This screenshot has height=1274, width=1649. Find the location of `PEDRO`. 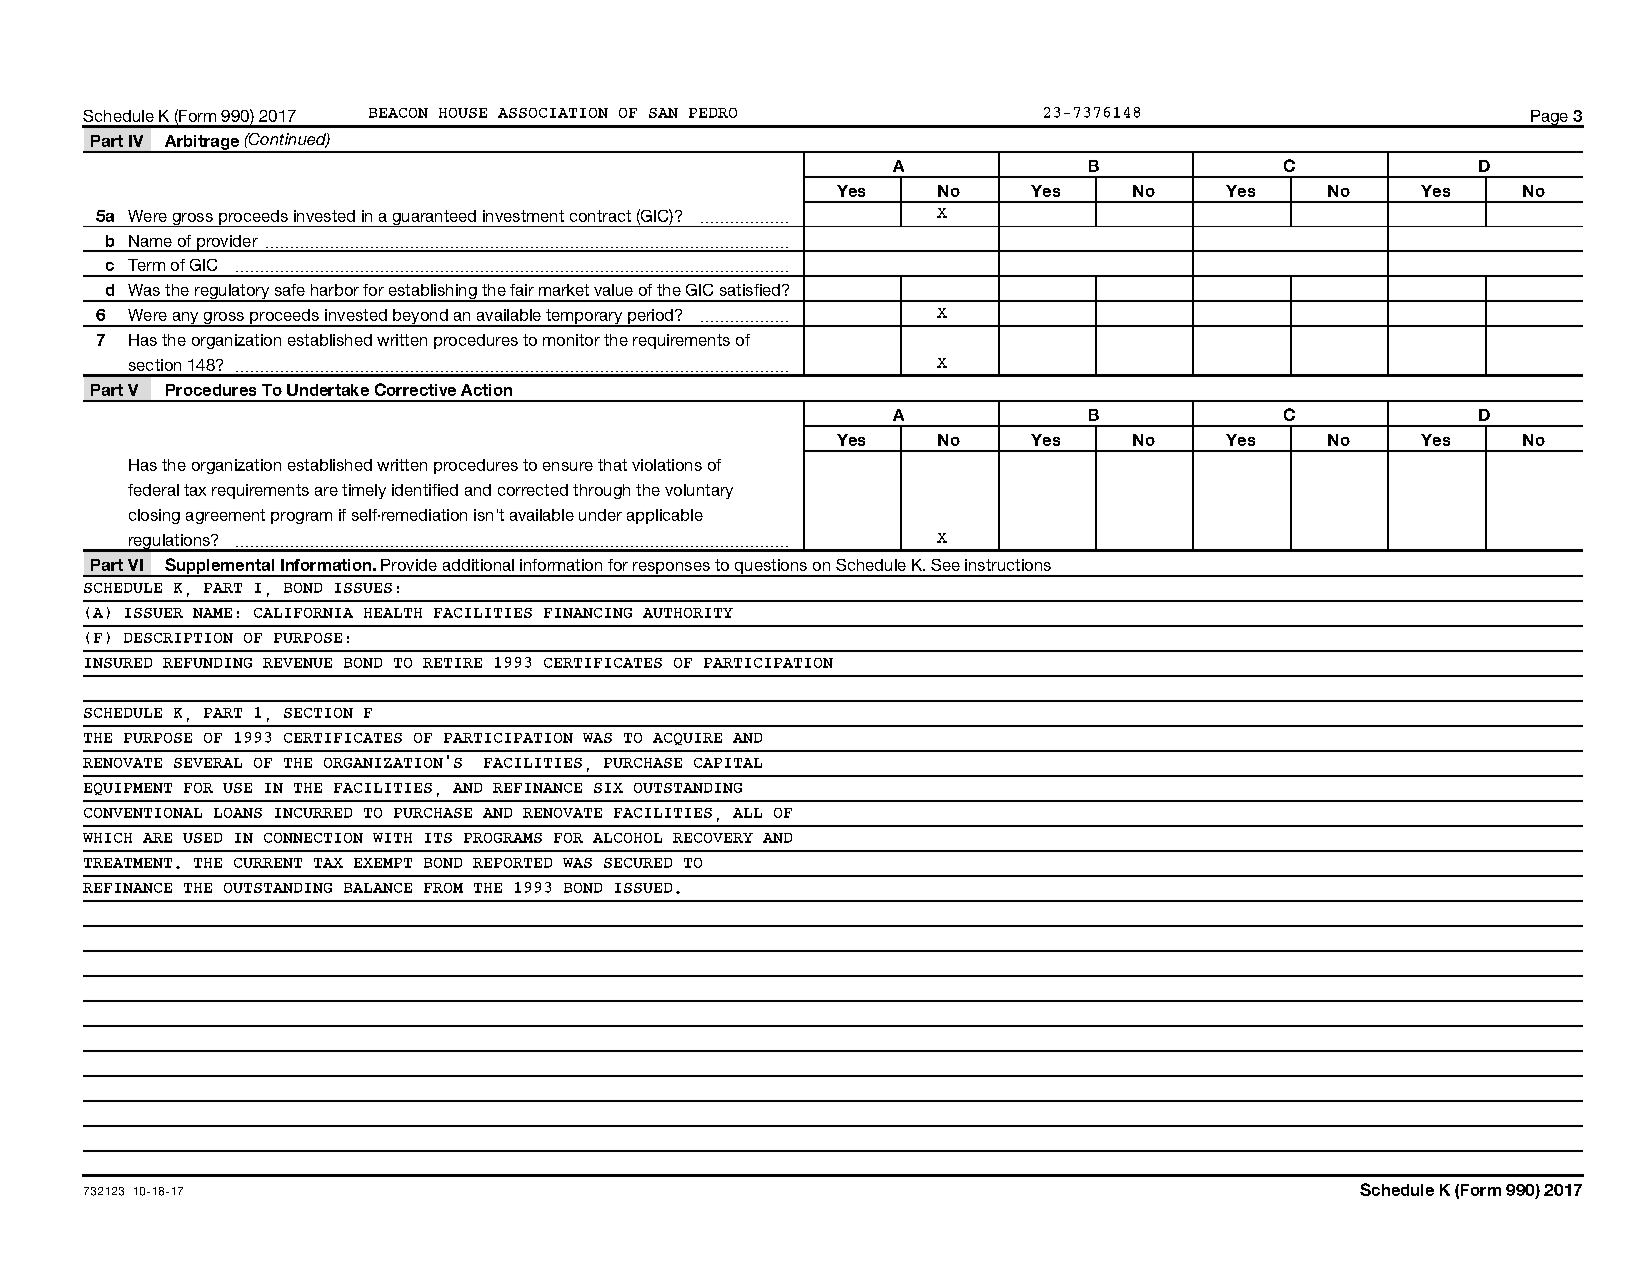

PEDRO is located at coordinates (713, 113).
